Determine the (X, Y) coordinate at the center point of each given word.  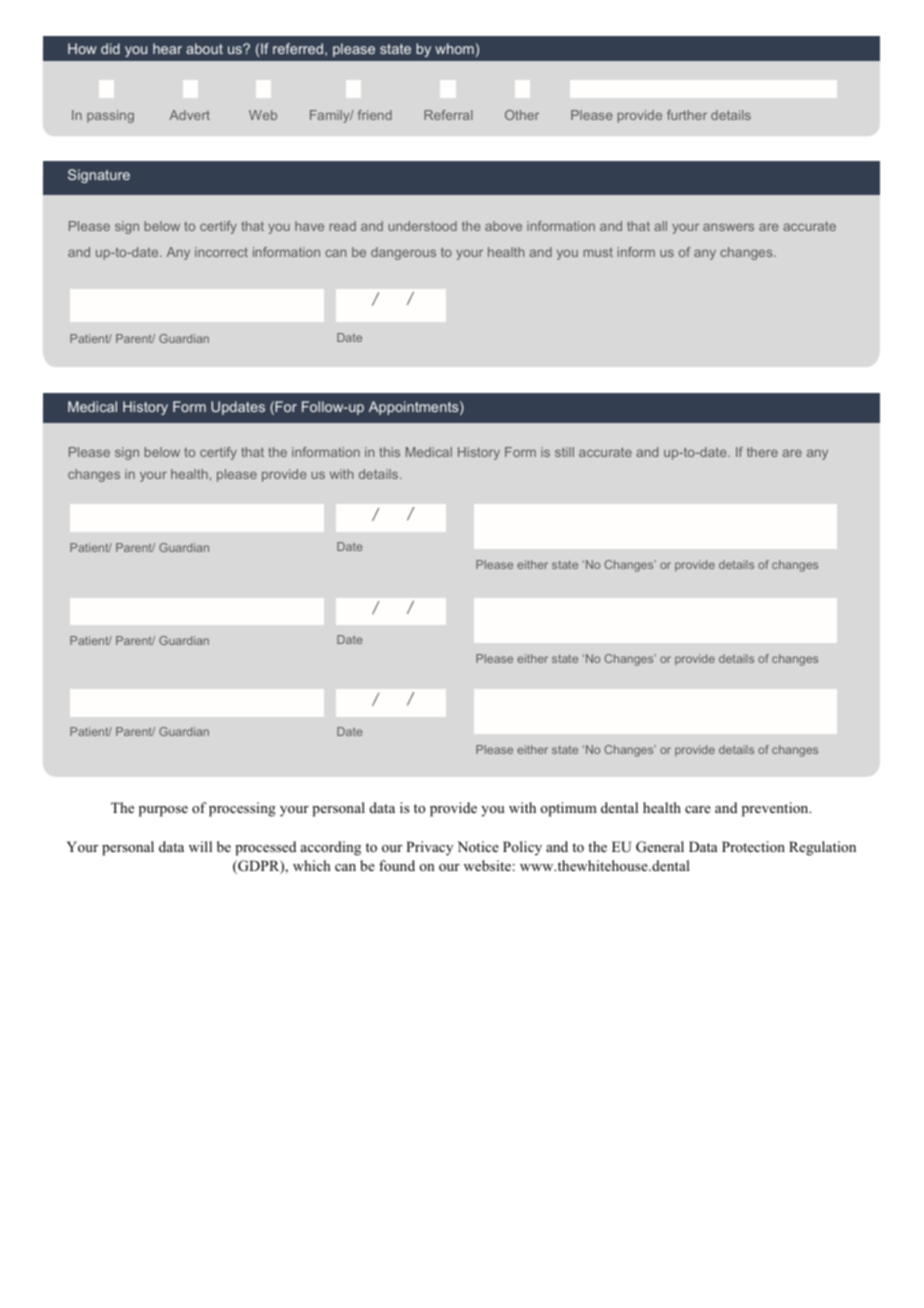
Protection (753, 846)
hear (167, 48)
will (200, 846)
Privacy (429, 848)
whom (454, 48)
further (687, 115)
